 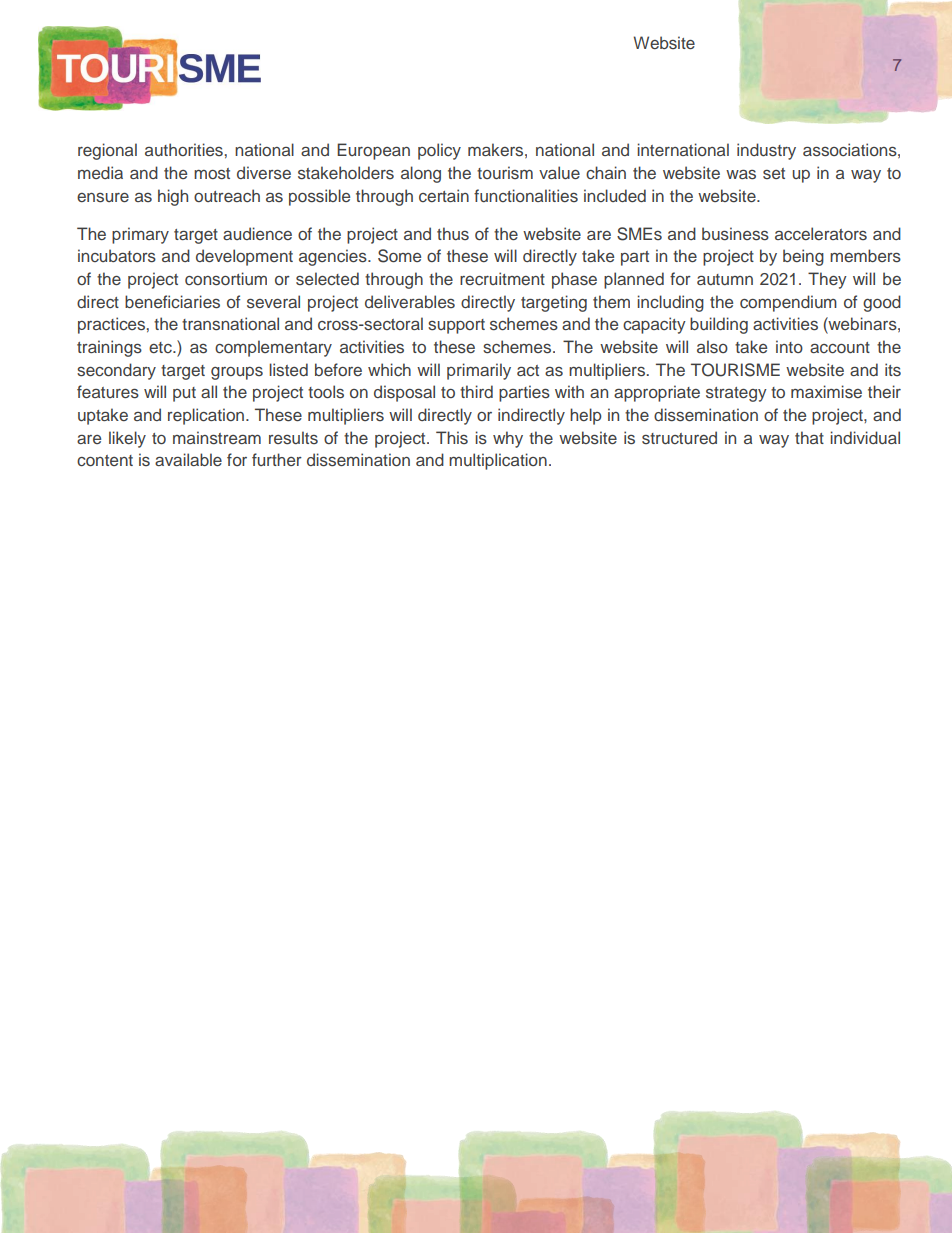 What do you see at coordinates (399, 256) in the screenshot?
I see `Some` at bounding box center [399, 256].
